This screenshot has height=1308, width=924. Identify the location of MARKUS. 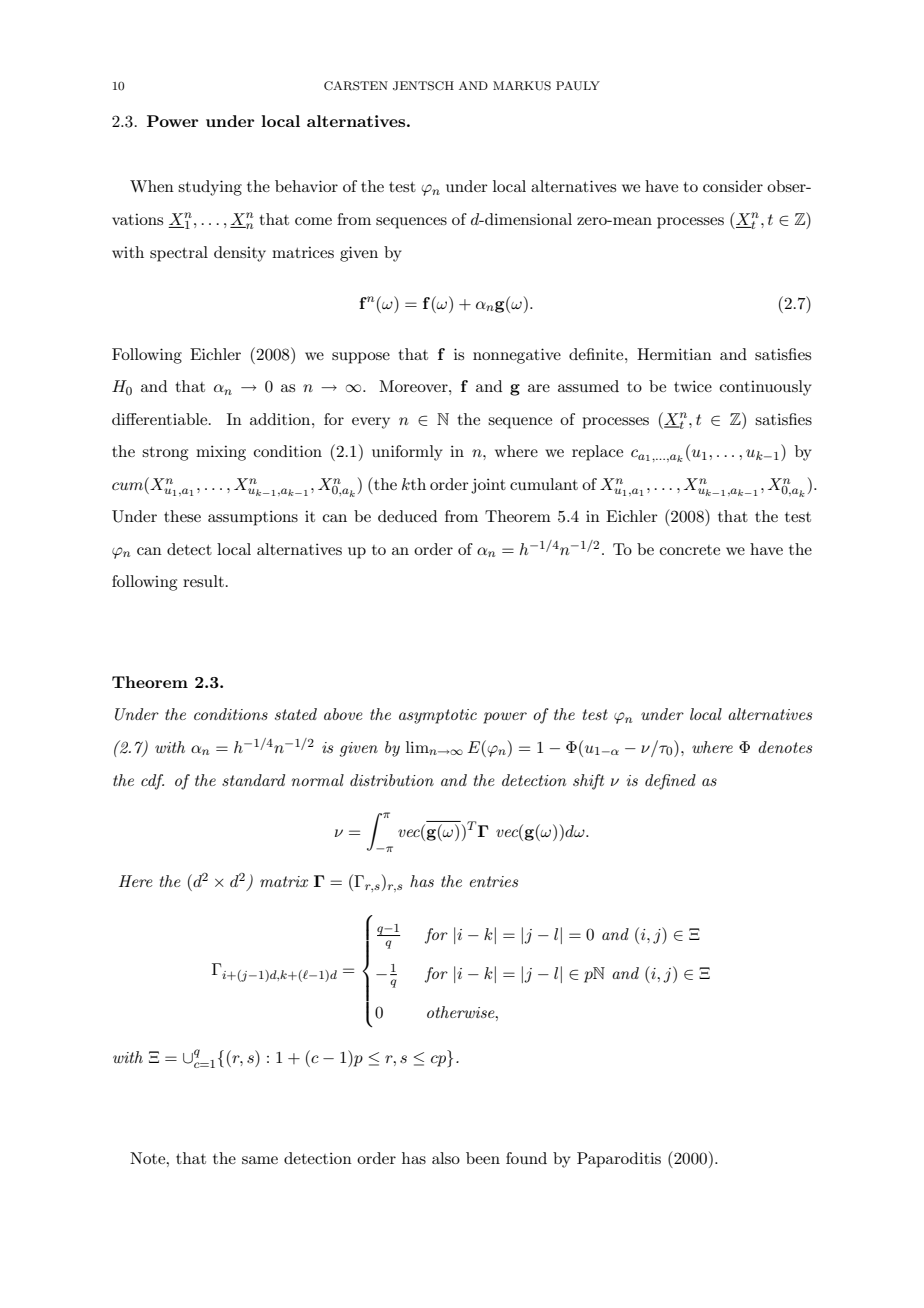
(522, 86).
